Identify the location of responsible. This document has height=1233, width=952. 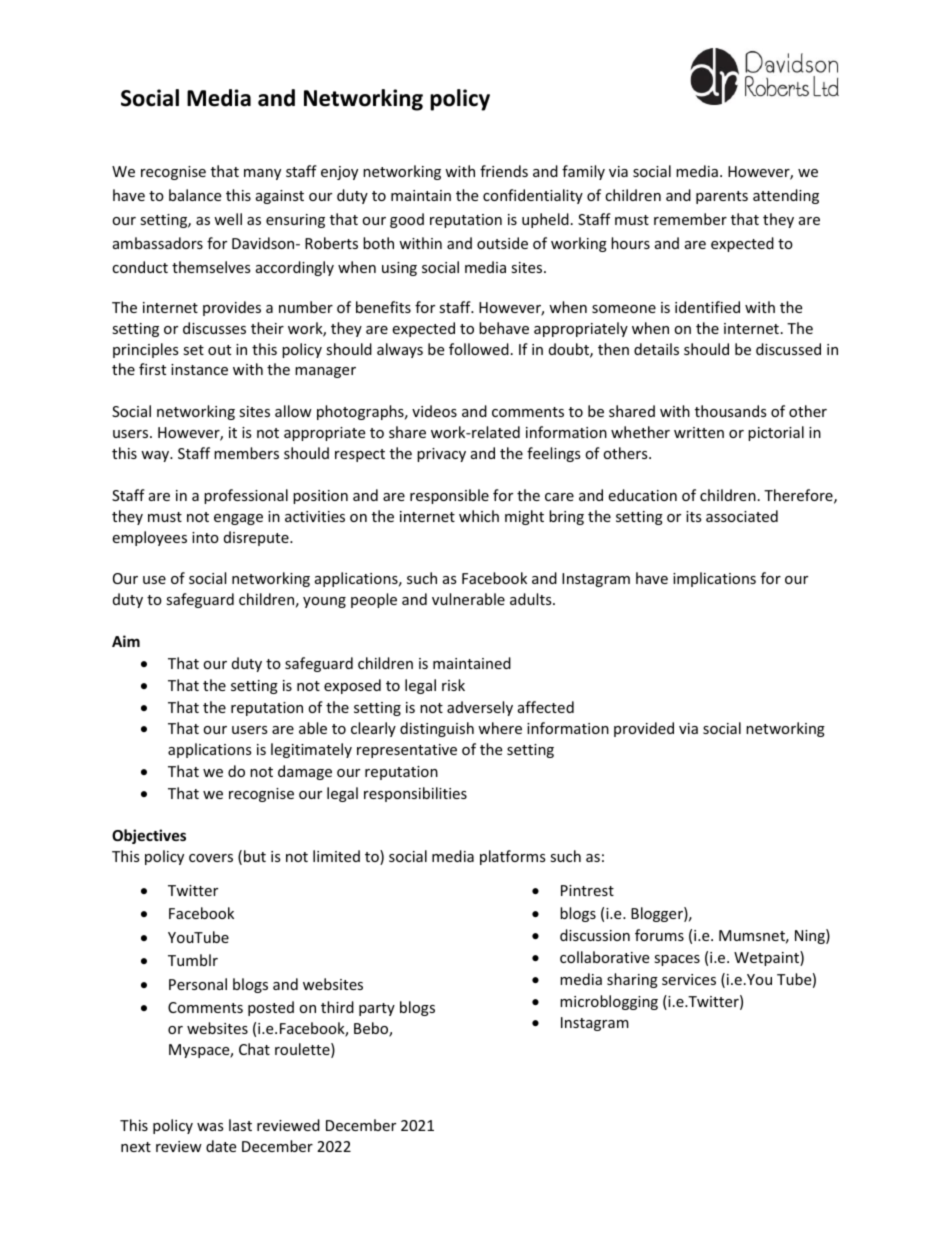
(449, 496).
